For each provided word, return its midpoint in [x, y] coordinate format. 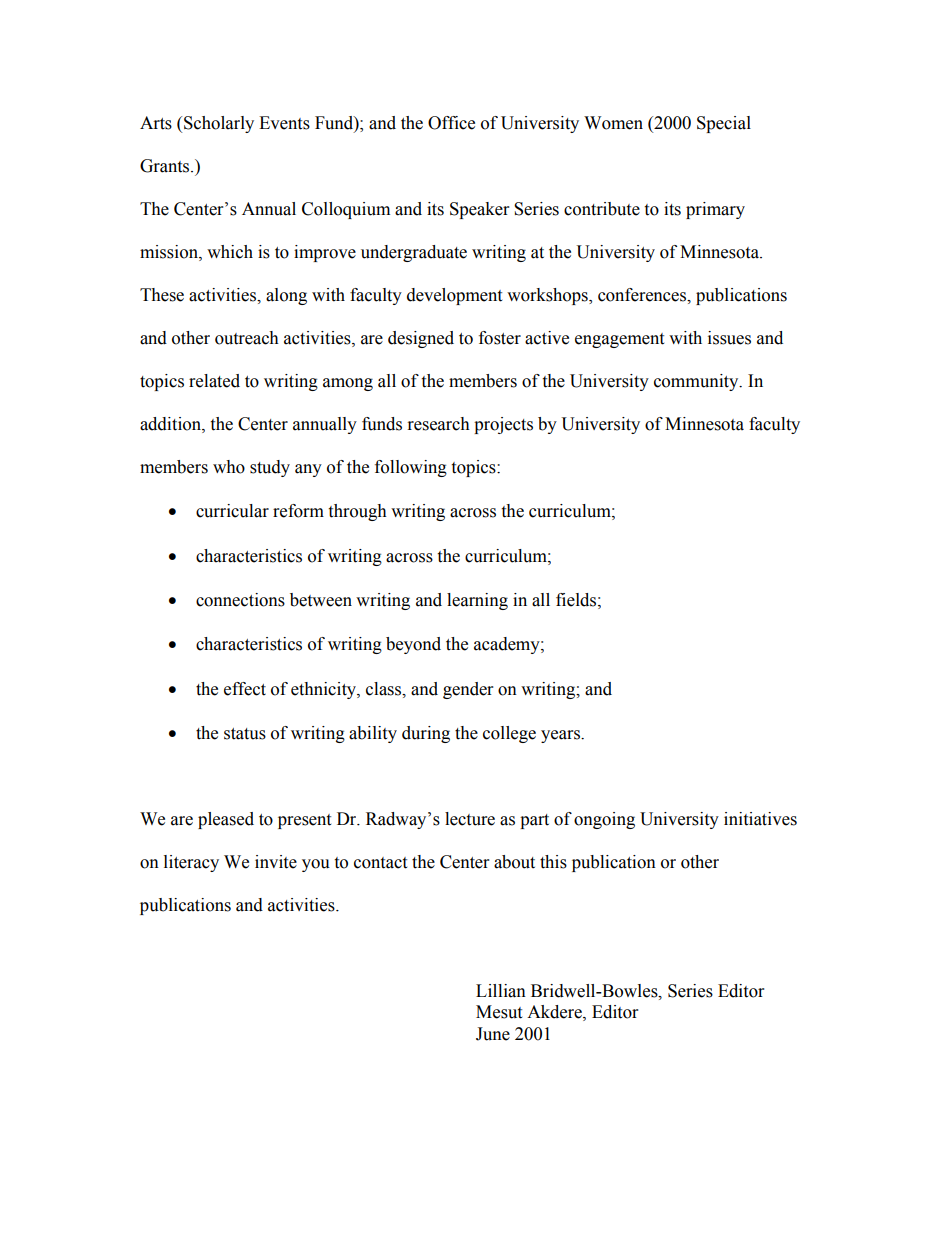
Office [451, 123]
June [493, 1034]
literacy [191, 863]
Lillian [501, 991]
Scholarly [219, 124]
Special [724, 124]
